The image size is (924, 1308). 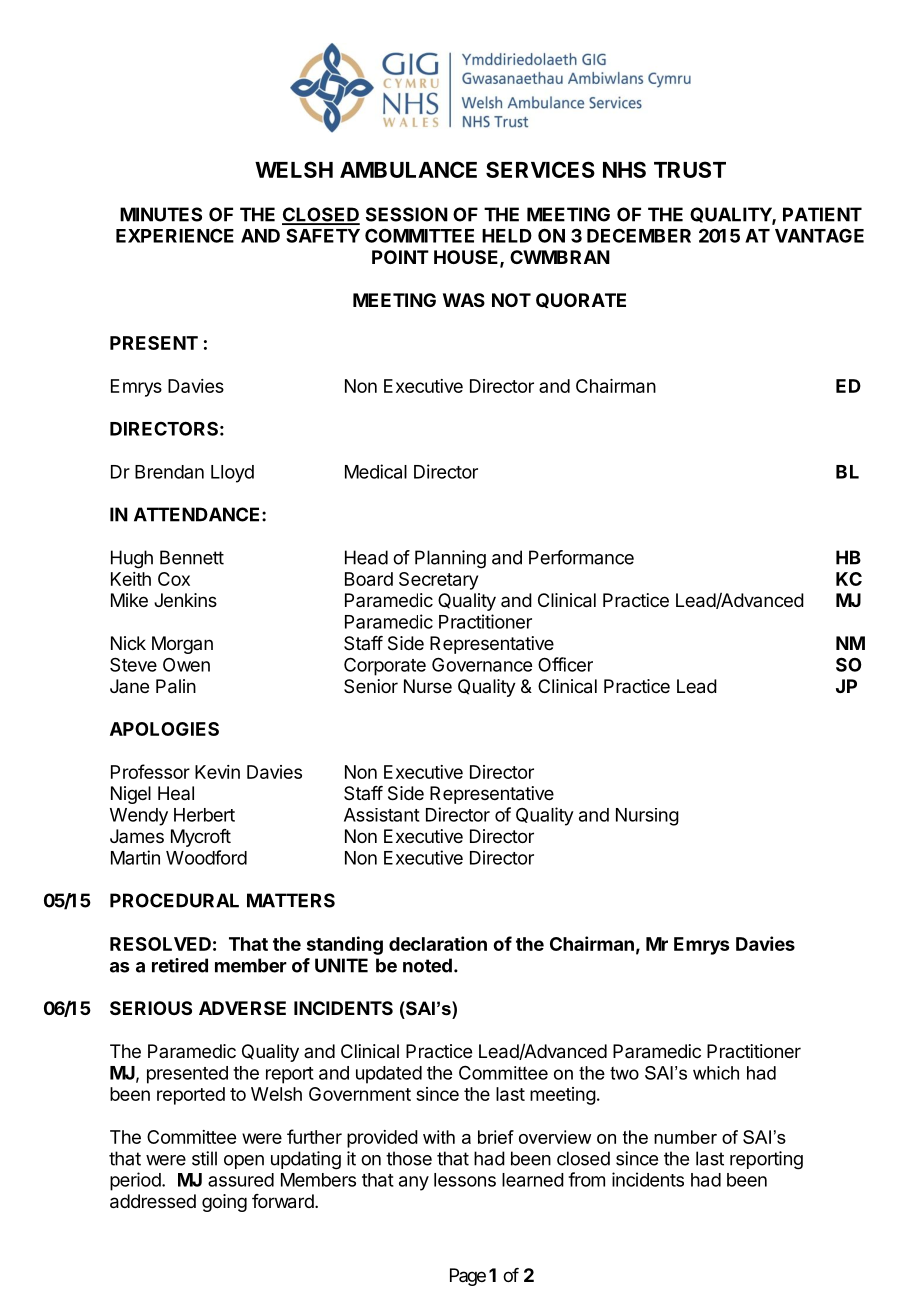 What do you see at coordinates (376, 471) in the page?
I see `Medical` at bounding box center [376, 471].
